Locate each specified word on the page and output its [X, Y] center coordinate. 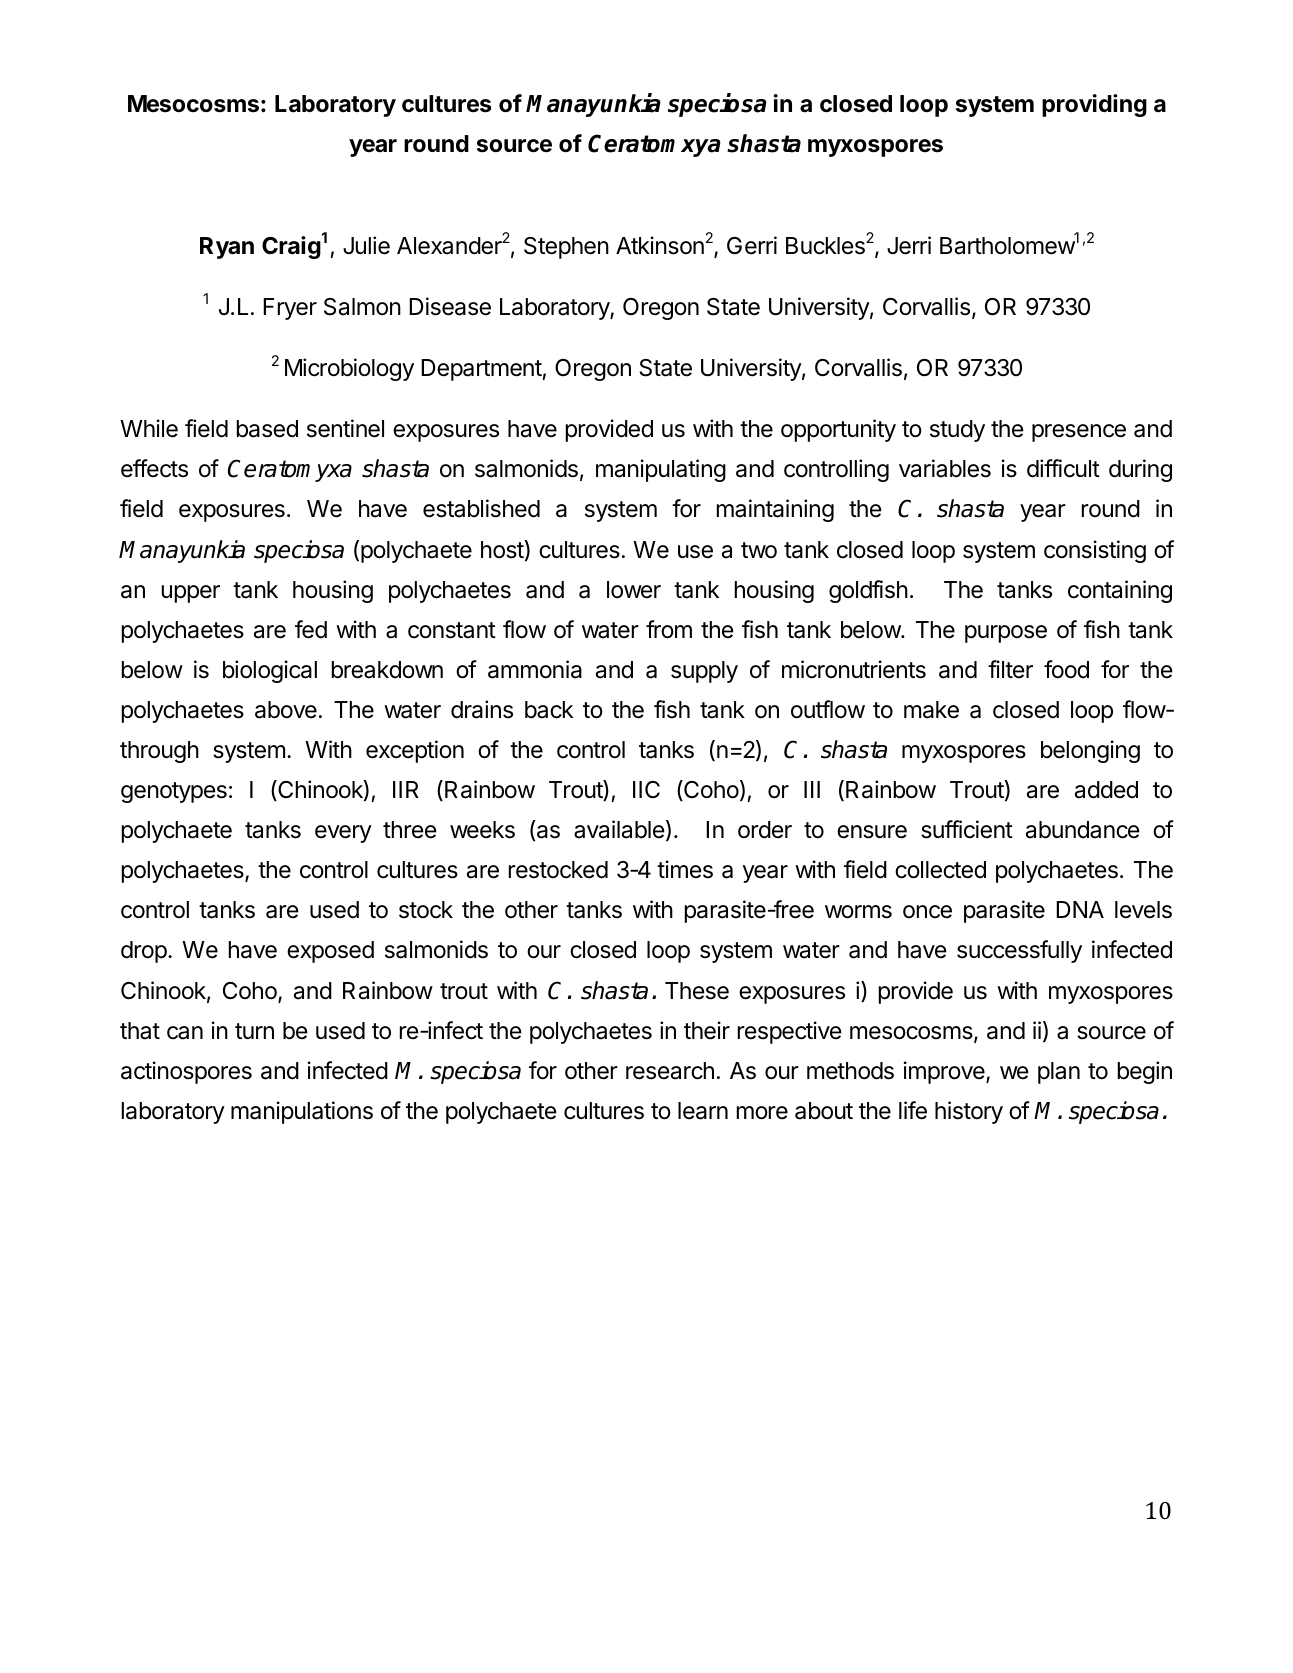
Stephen [566, 248]
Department [482, 370]
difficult [1063, 468]
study [957, 431]
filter [1010, 669]
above [286, 710]
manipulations [302, 1112]
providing [1094, 105]
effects [154, 468]
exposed [330, 952]
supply [704, 672]
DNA [1080, 909]
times [685, 869]
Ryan [227, 248]
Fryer [290, 309]
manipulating [661, 470]
